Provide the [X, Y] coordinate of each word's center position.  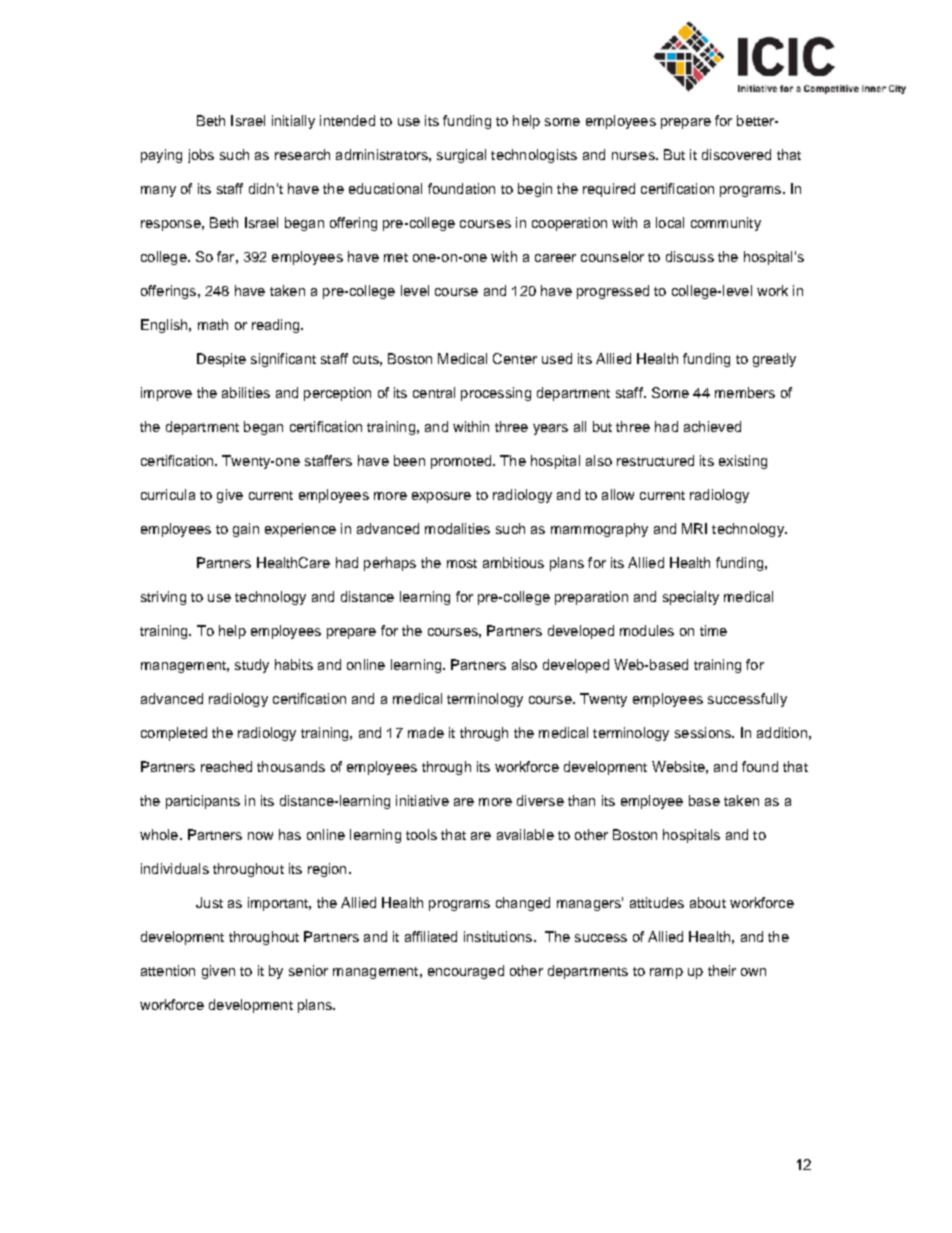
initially [293, 122]
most [462, 563]
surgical [461, 156]
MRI [694, 528]
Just [209, 902]
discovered [736, 154]
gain [246, 530]
